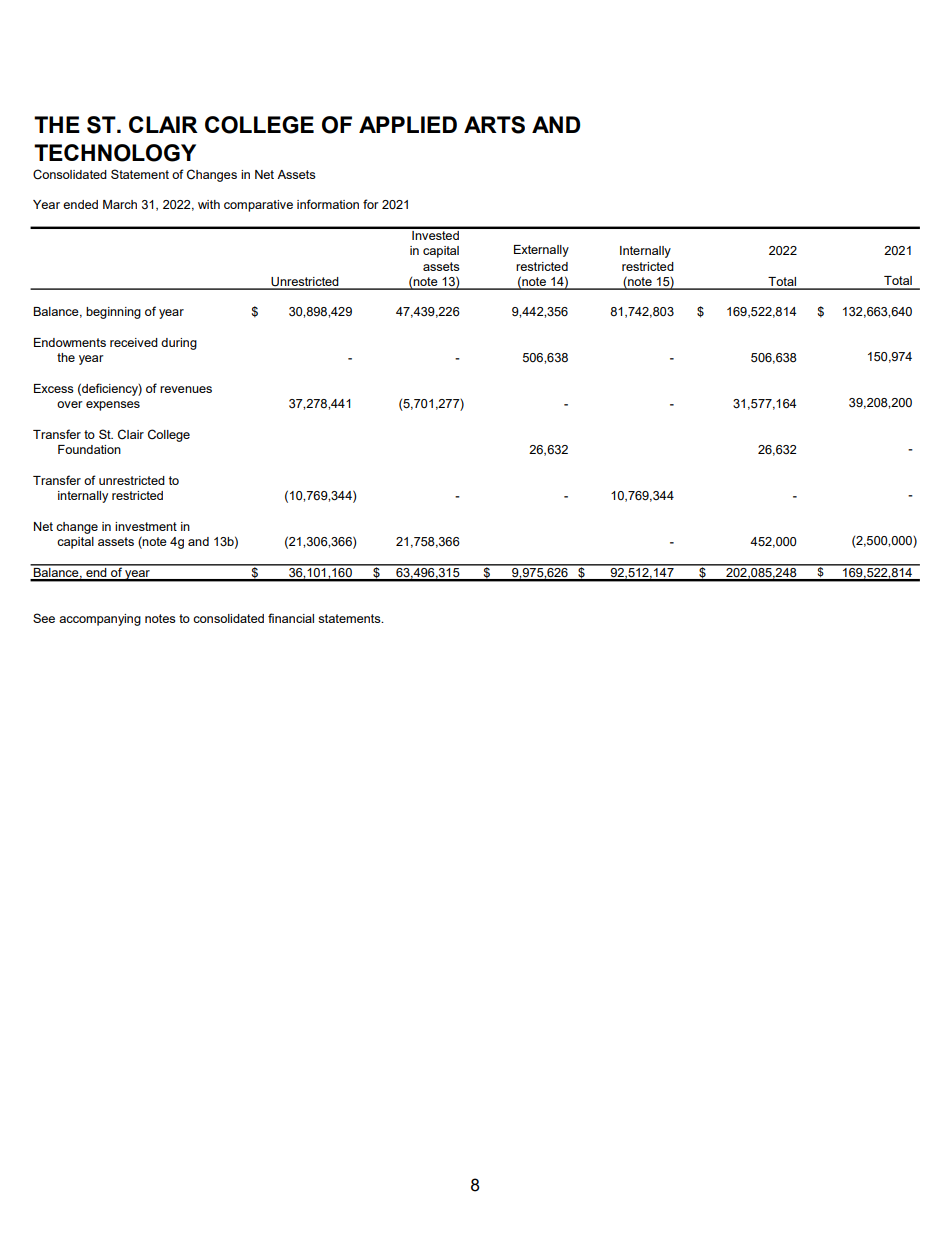 The height and width of the screenshot is (1233, 952). Describe the element at coordinates (408, 124) in the screenshot. I see `APPLIED` at that location.
